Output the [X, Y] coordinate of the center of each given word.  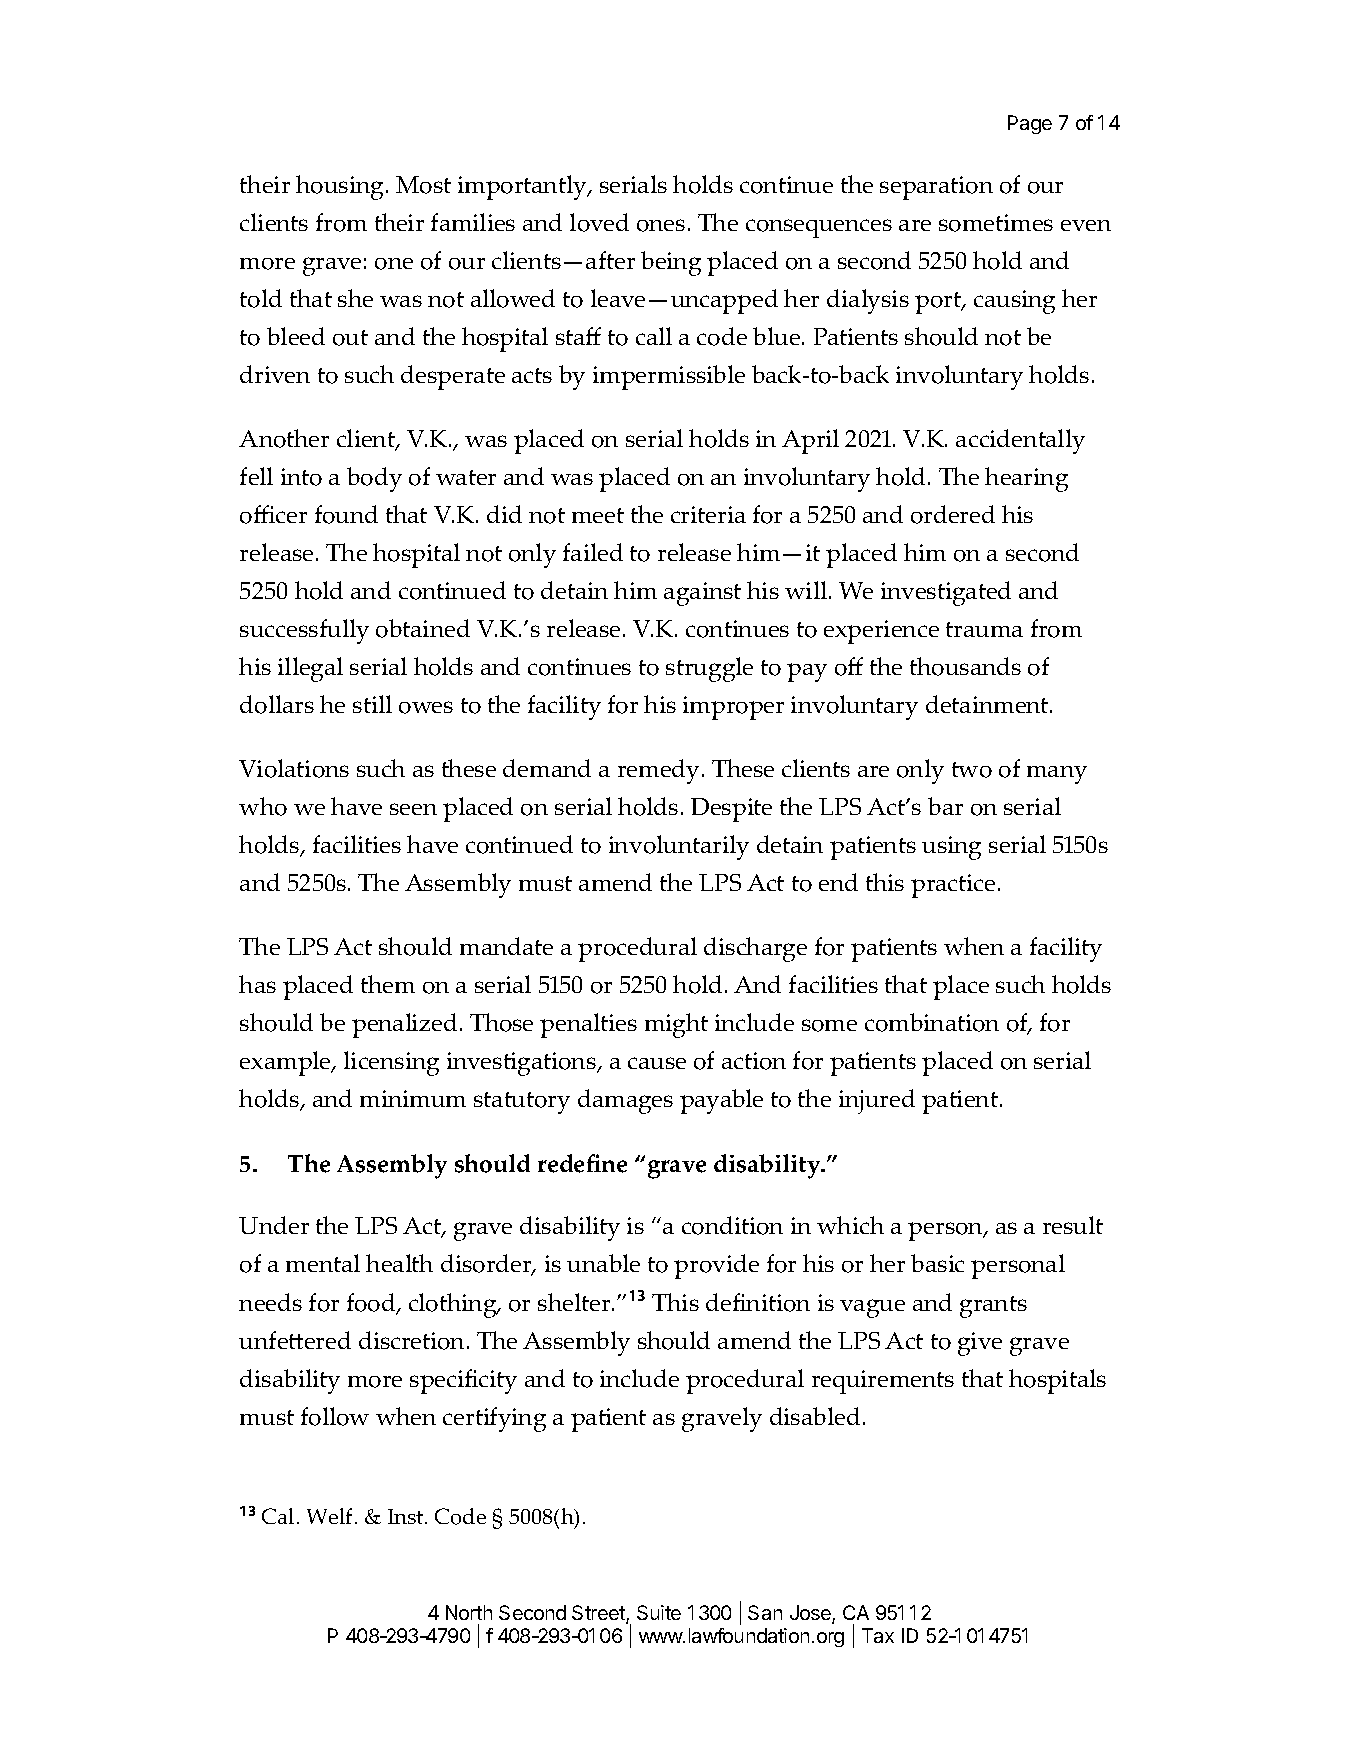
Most [423, 185]
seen [413, 809]
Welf [331, 1516]
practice [953, 886]
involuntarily [679, 847]
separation [936, 188]
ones [661, 225]
